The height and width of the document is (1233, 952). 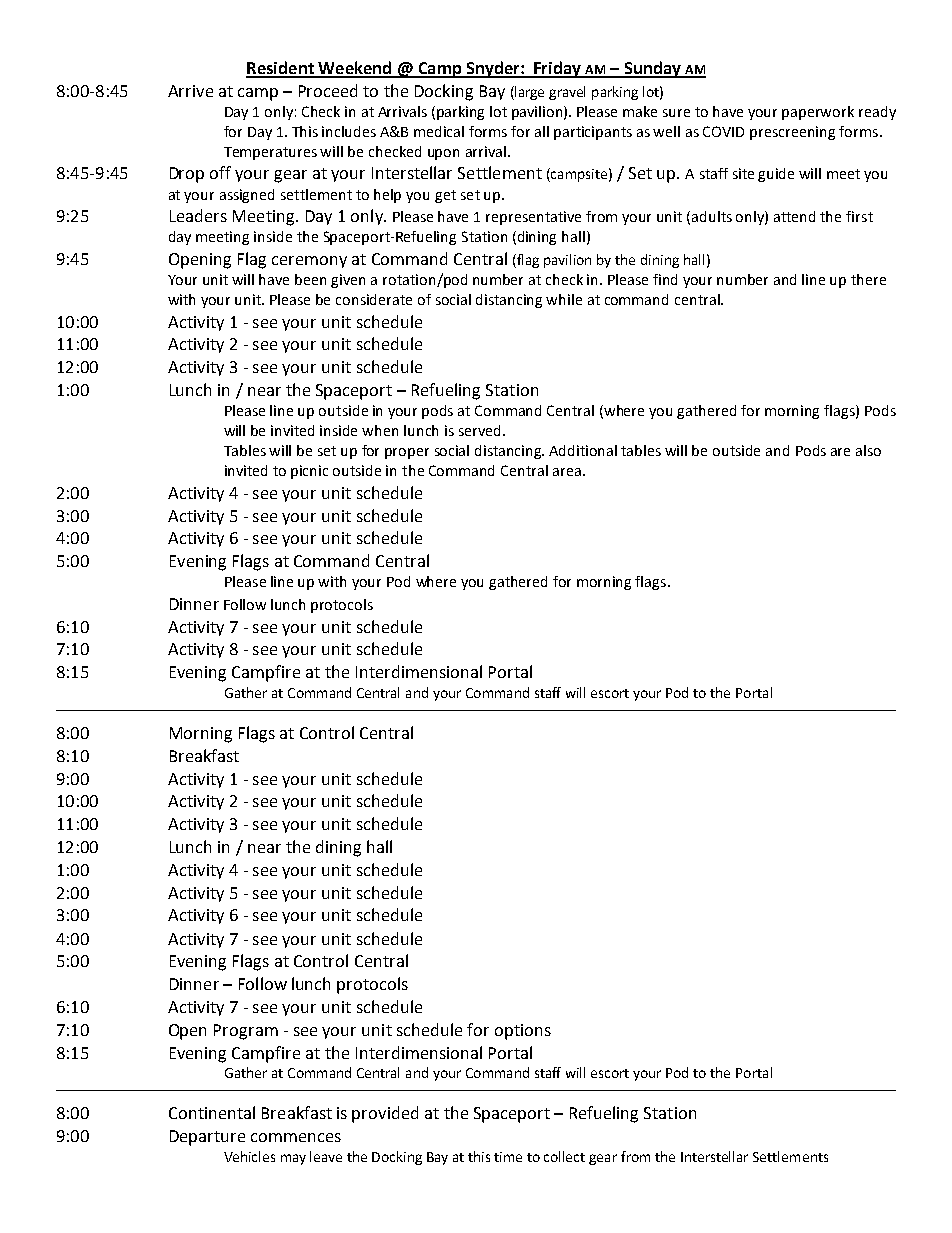 I want to click on collect, so click(x=564, y=1156).
